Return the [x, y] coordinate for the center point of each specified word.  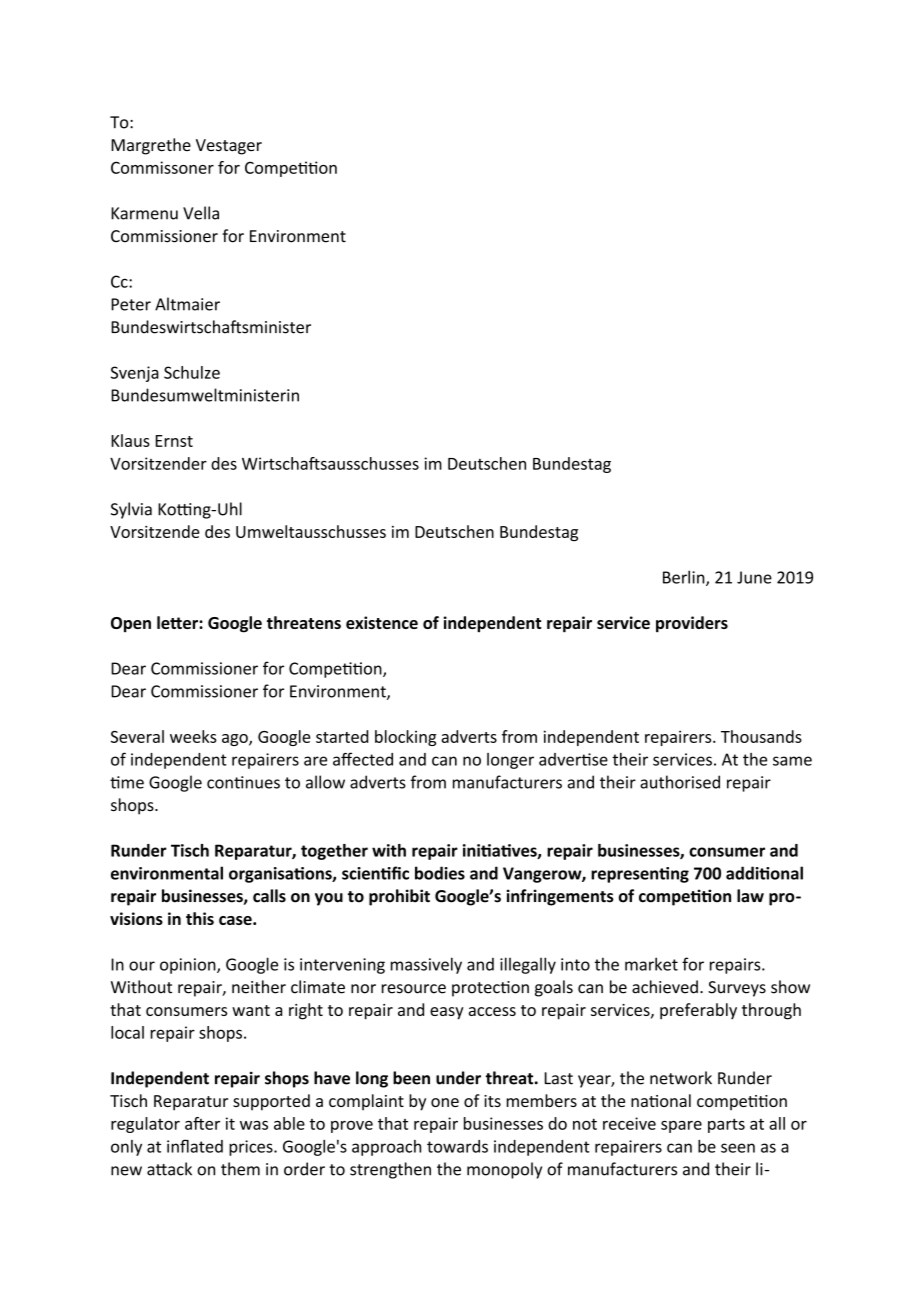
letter [178, 622]
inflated [195, 1146]
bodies [440, 873]
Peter [131, 304]
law [750, 896]
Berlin [685, 578]
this [200, 918]
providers [692, 624]
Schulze [192, 372]
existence [382, 622]
